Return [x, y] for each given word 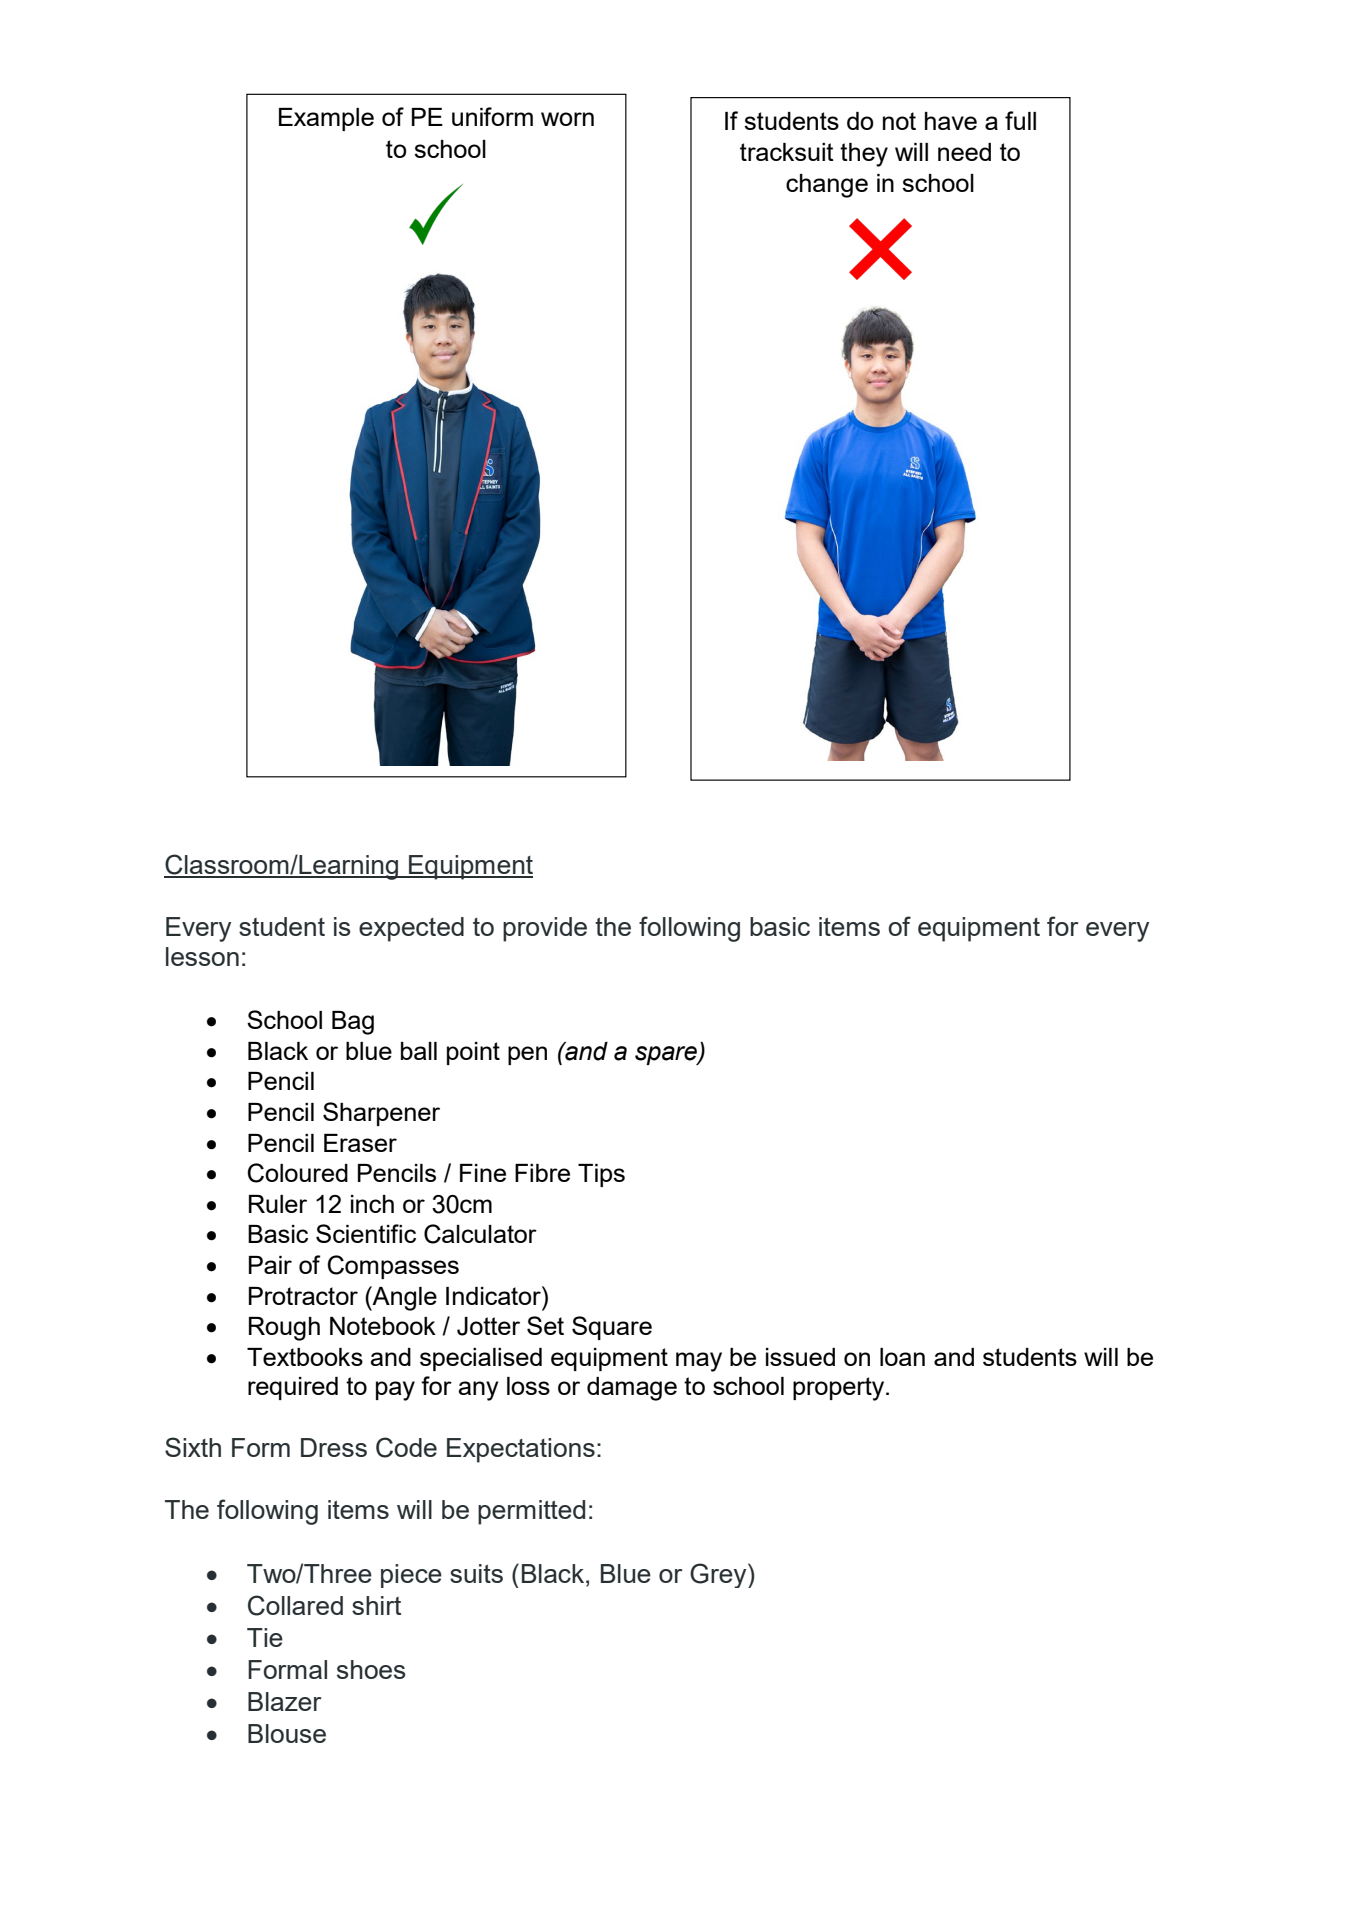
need [964, 152]
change [827, 186]
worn [567, 119]
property [840, 1389]
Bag [353, 1023]
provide [545, 929]
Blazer [285, 1701]
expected [411, 929]
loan [902, 1357]
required [293, 1388]
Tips [601, 1175]
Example [326, 119]
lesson [202, 956]
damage [632, 1389]
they [864, 155]
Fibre [542, 1173]
